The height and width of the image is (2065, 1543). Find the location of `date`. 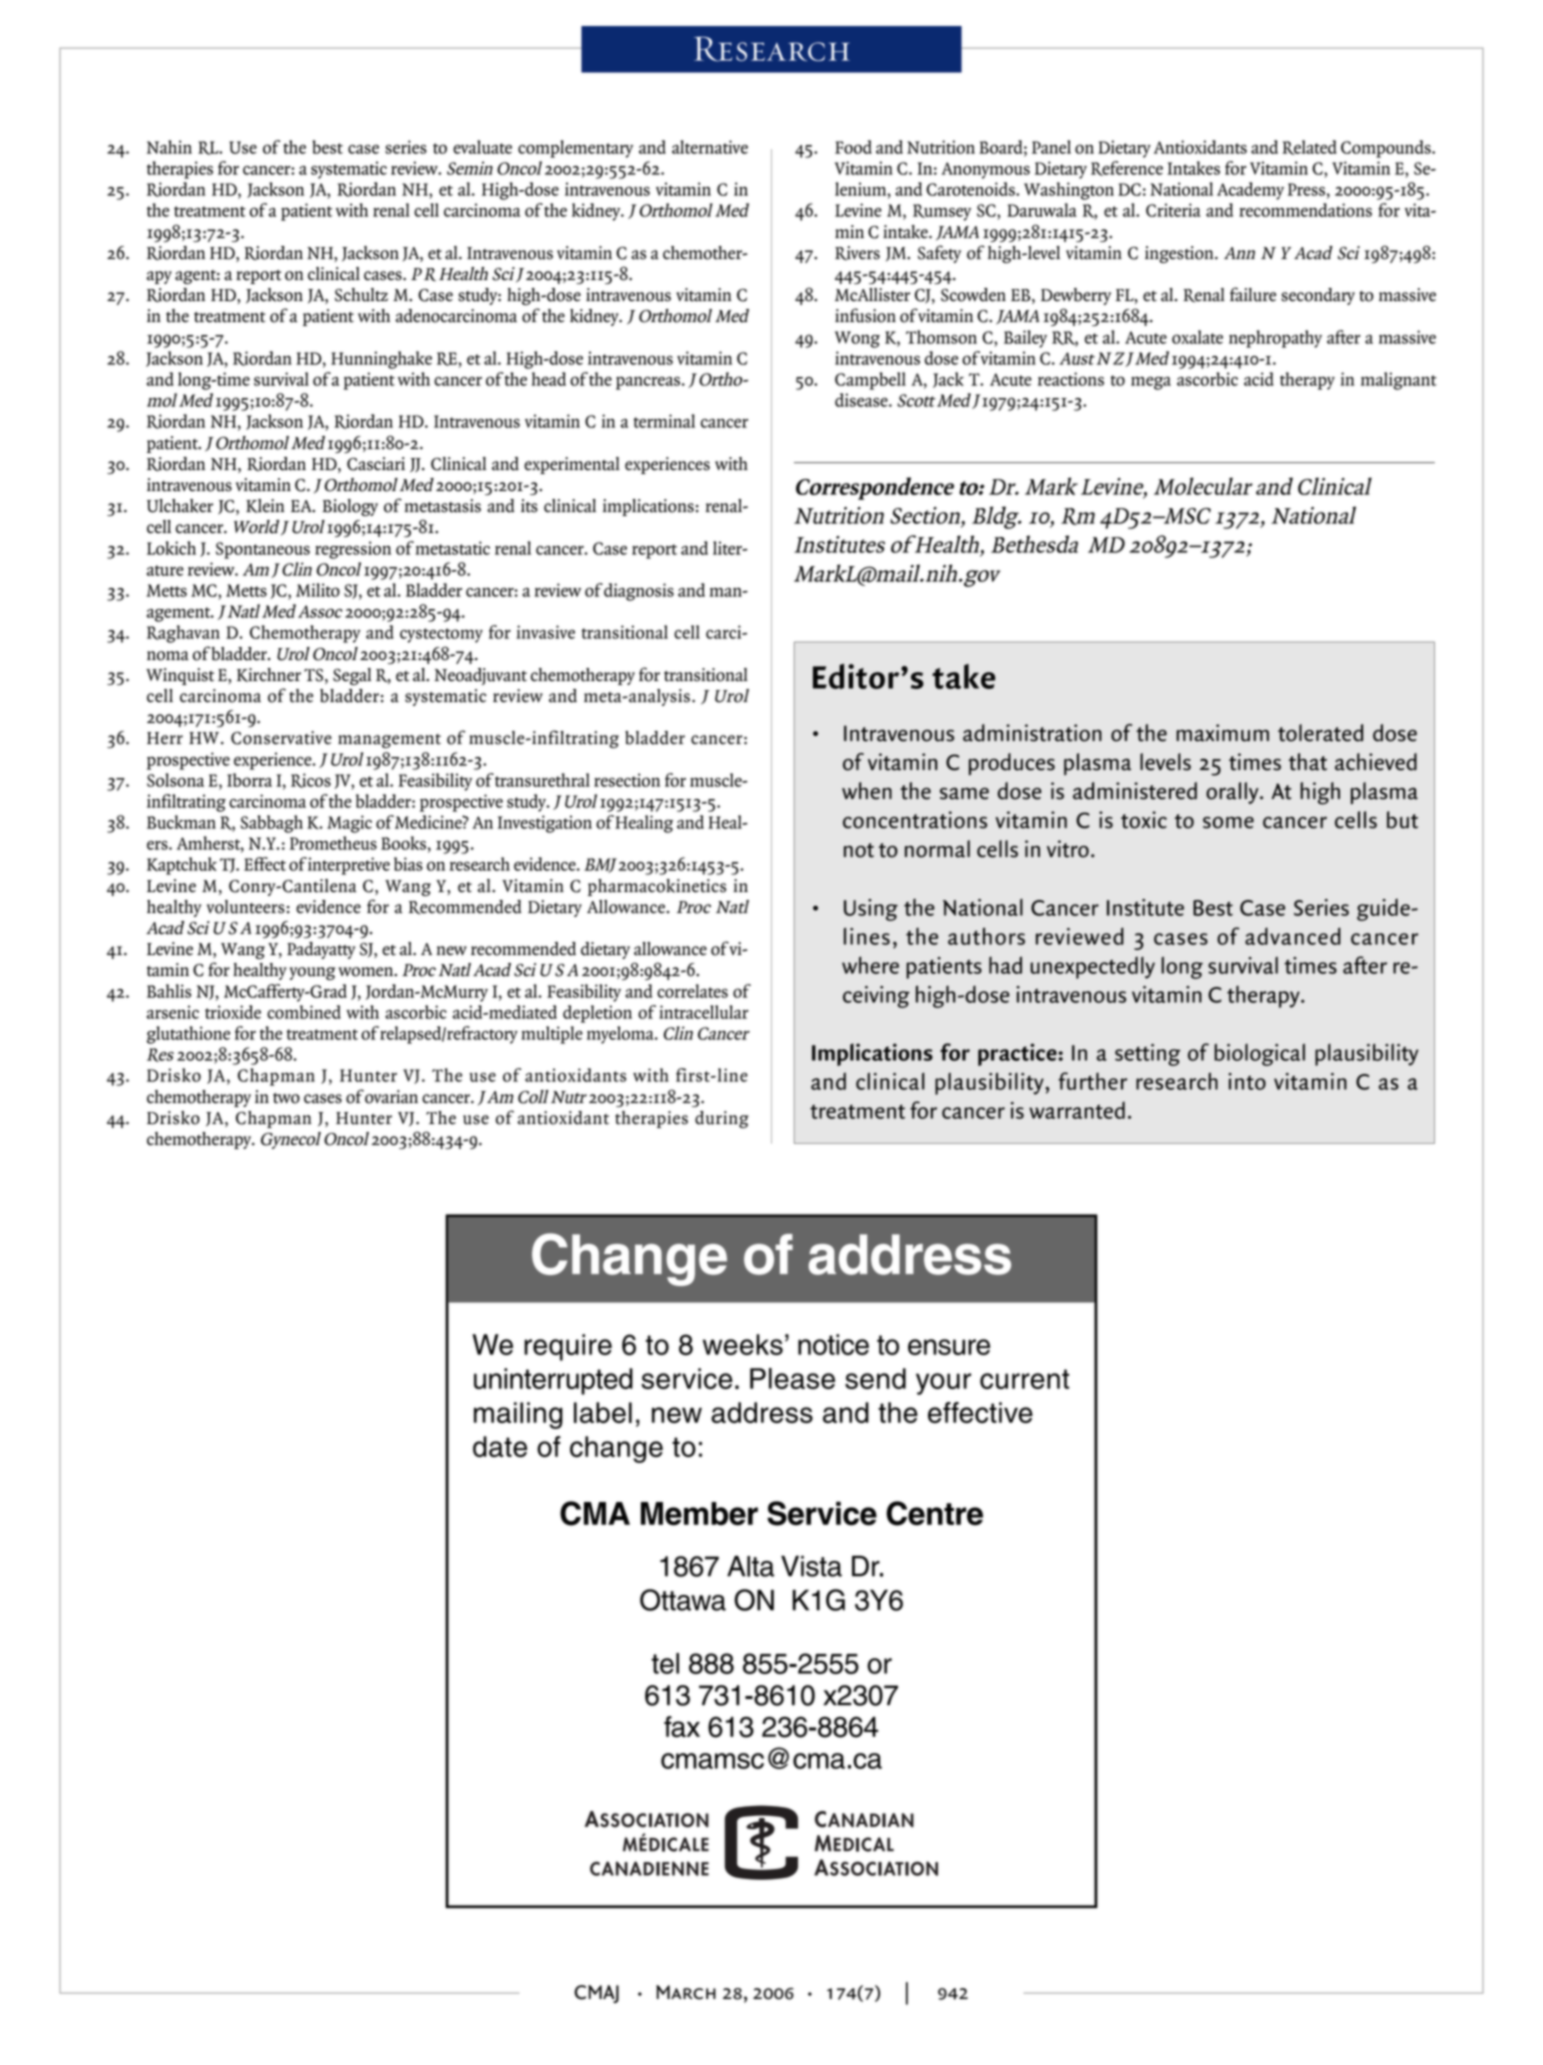

date is located at coordinates (500, 1446).
